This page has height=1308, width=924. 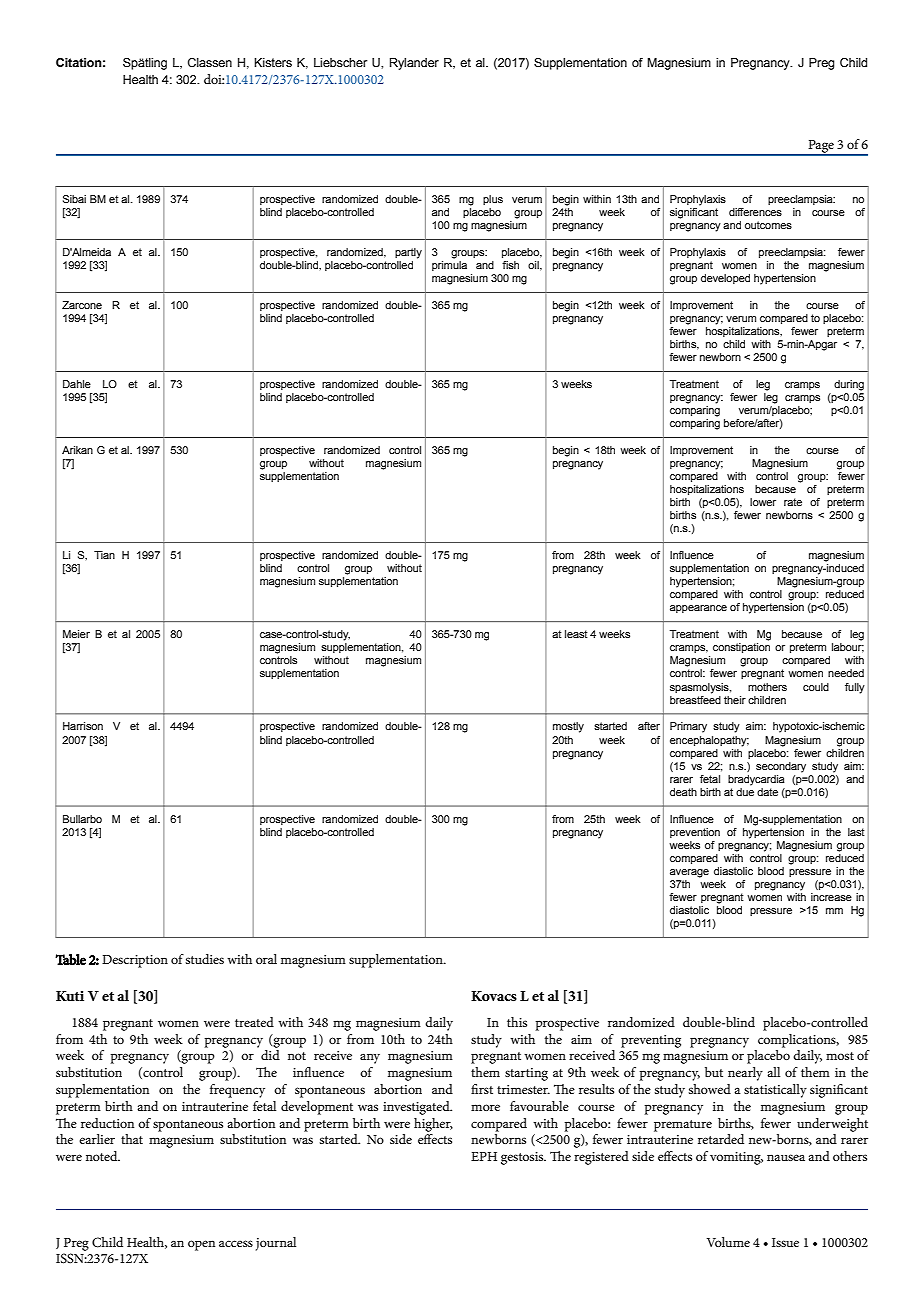 I want to click on Harrison, so click(x=83, y=726).
